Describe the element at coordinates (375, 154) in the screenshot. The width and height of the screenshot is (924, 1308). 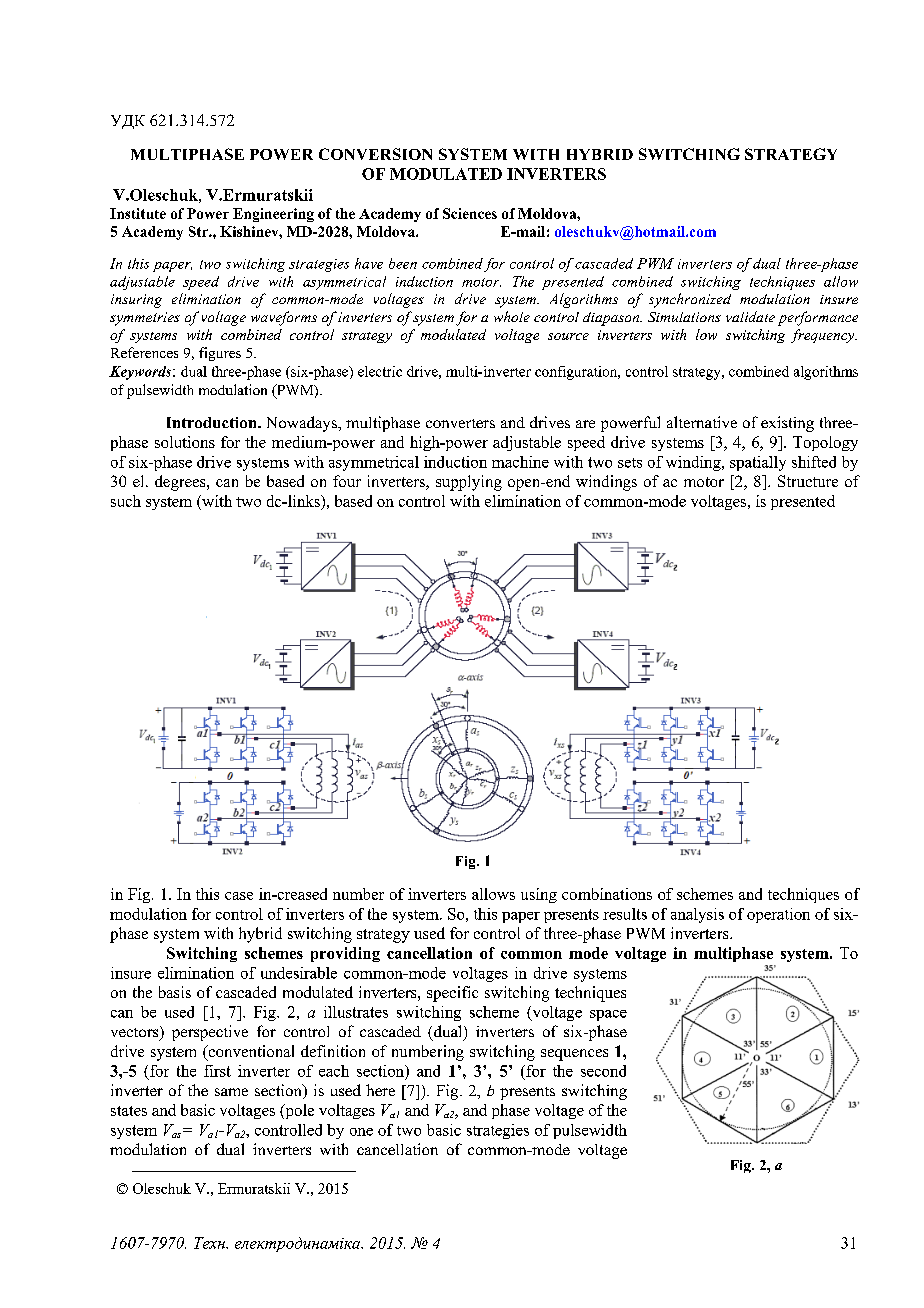
I see `CONVERSION` at that location.
